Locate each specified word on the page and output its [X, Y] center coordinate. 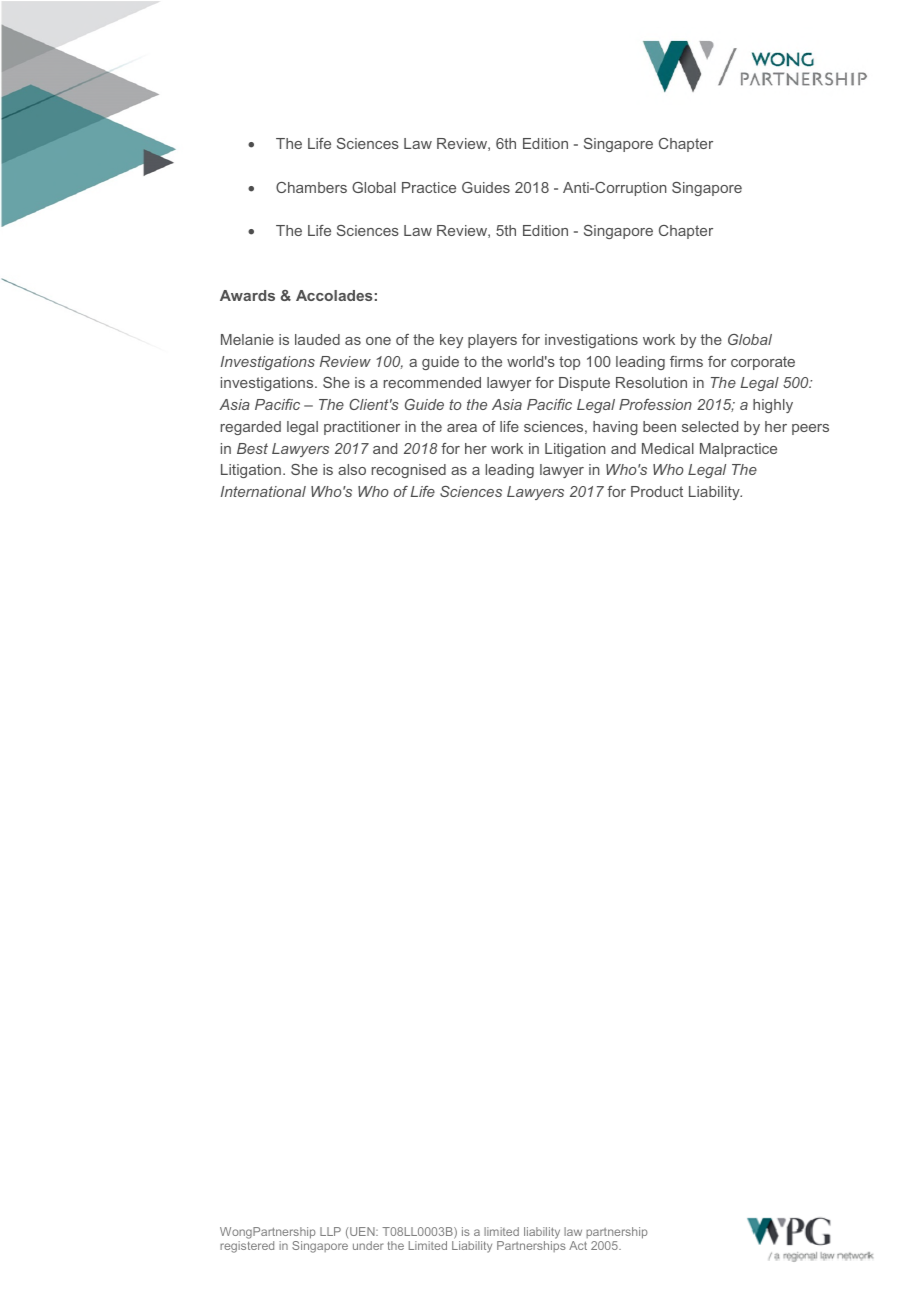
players [492, 341]
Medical [668, 448]
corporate [763, 363]
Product [657, 491]
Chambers [311, 187]
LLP [330, 1231]
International [263, 491]
